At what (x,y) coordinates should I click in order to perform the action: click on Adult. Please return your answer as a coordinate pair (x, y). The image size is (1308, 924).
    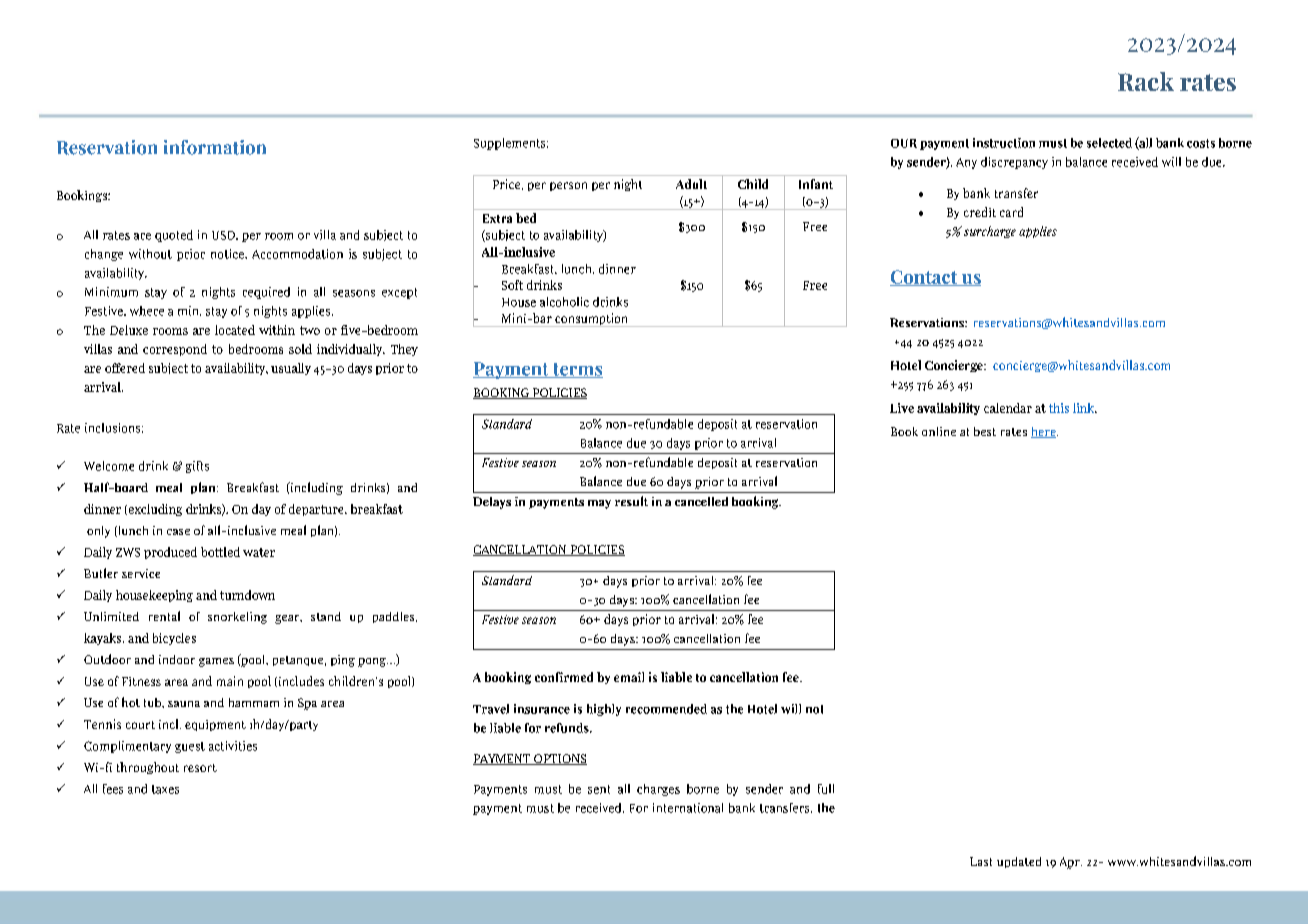
    Looking at the image, I should click on (691, 184).
